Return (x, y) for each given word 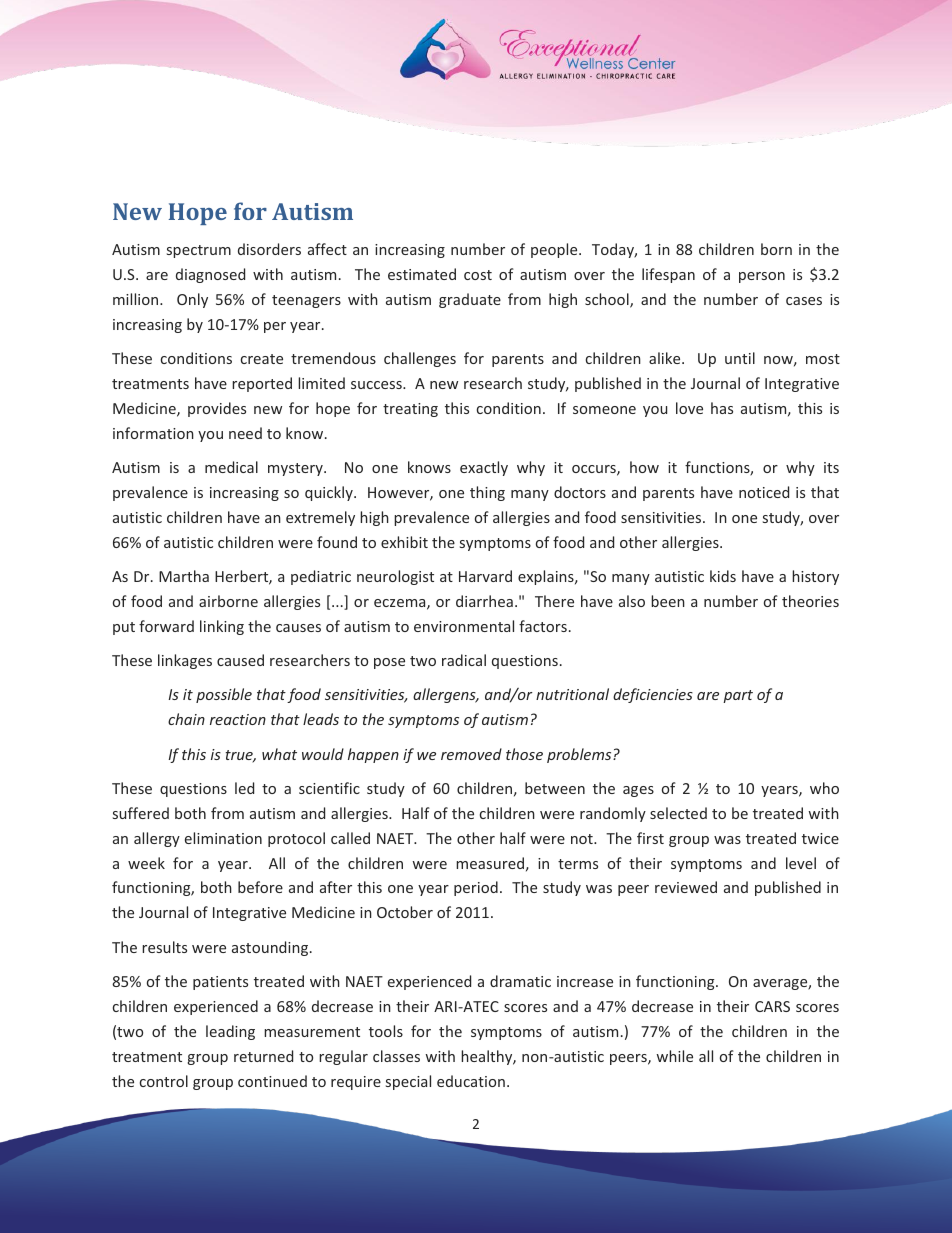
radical (464, 660)
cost (478, 275)
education (471, 1081)
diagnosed (210, 275)
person (762, 277)
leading (230, 1032)
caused (240, 660)
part (738, 696)
